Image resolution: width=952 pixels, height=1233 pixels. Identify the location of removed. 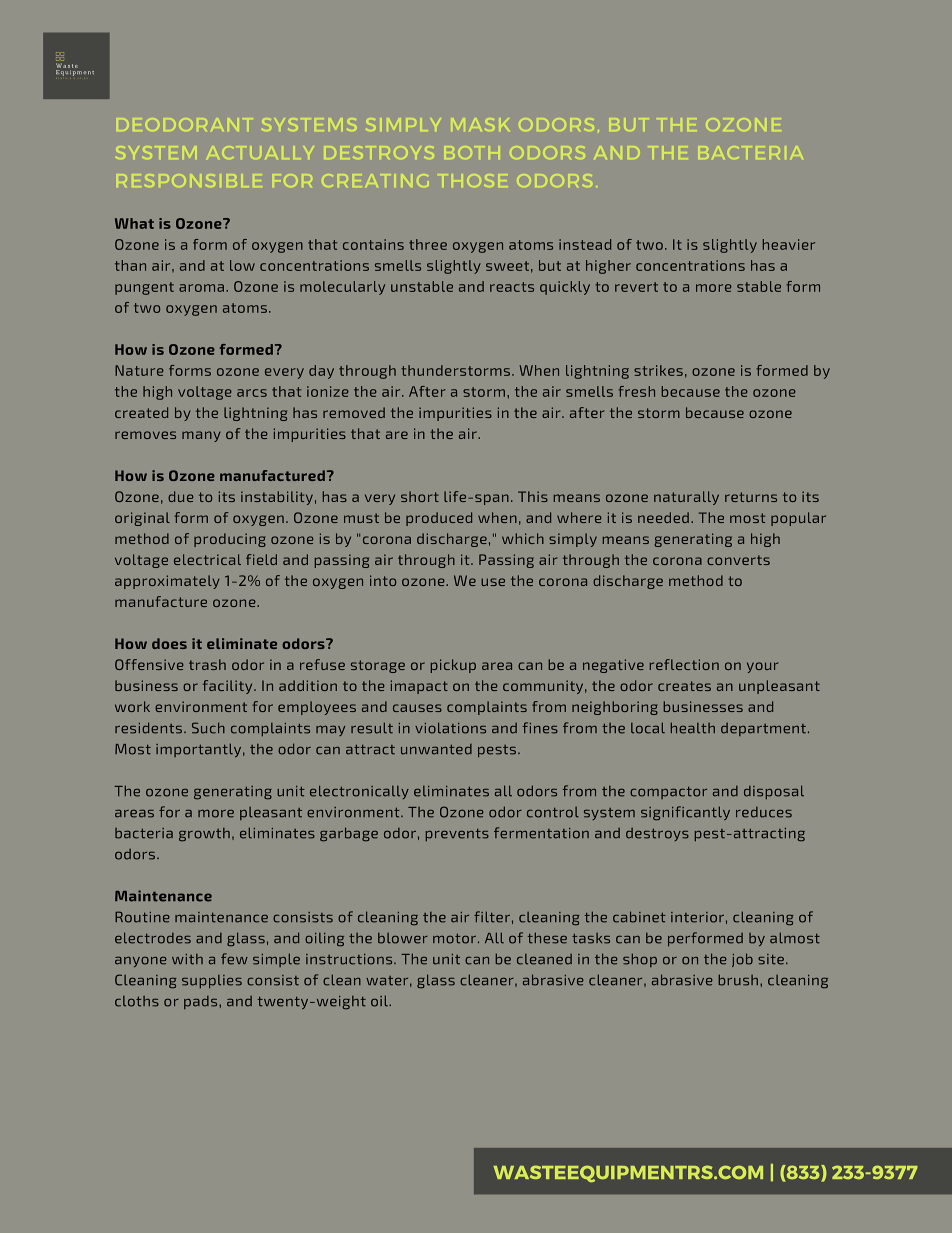
(354, 412).
